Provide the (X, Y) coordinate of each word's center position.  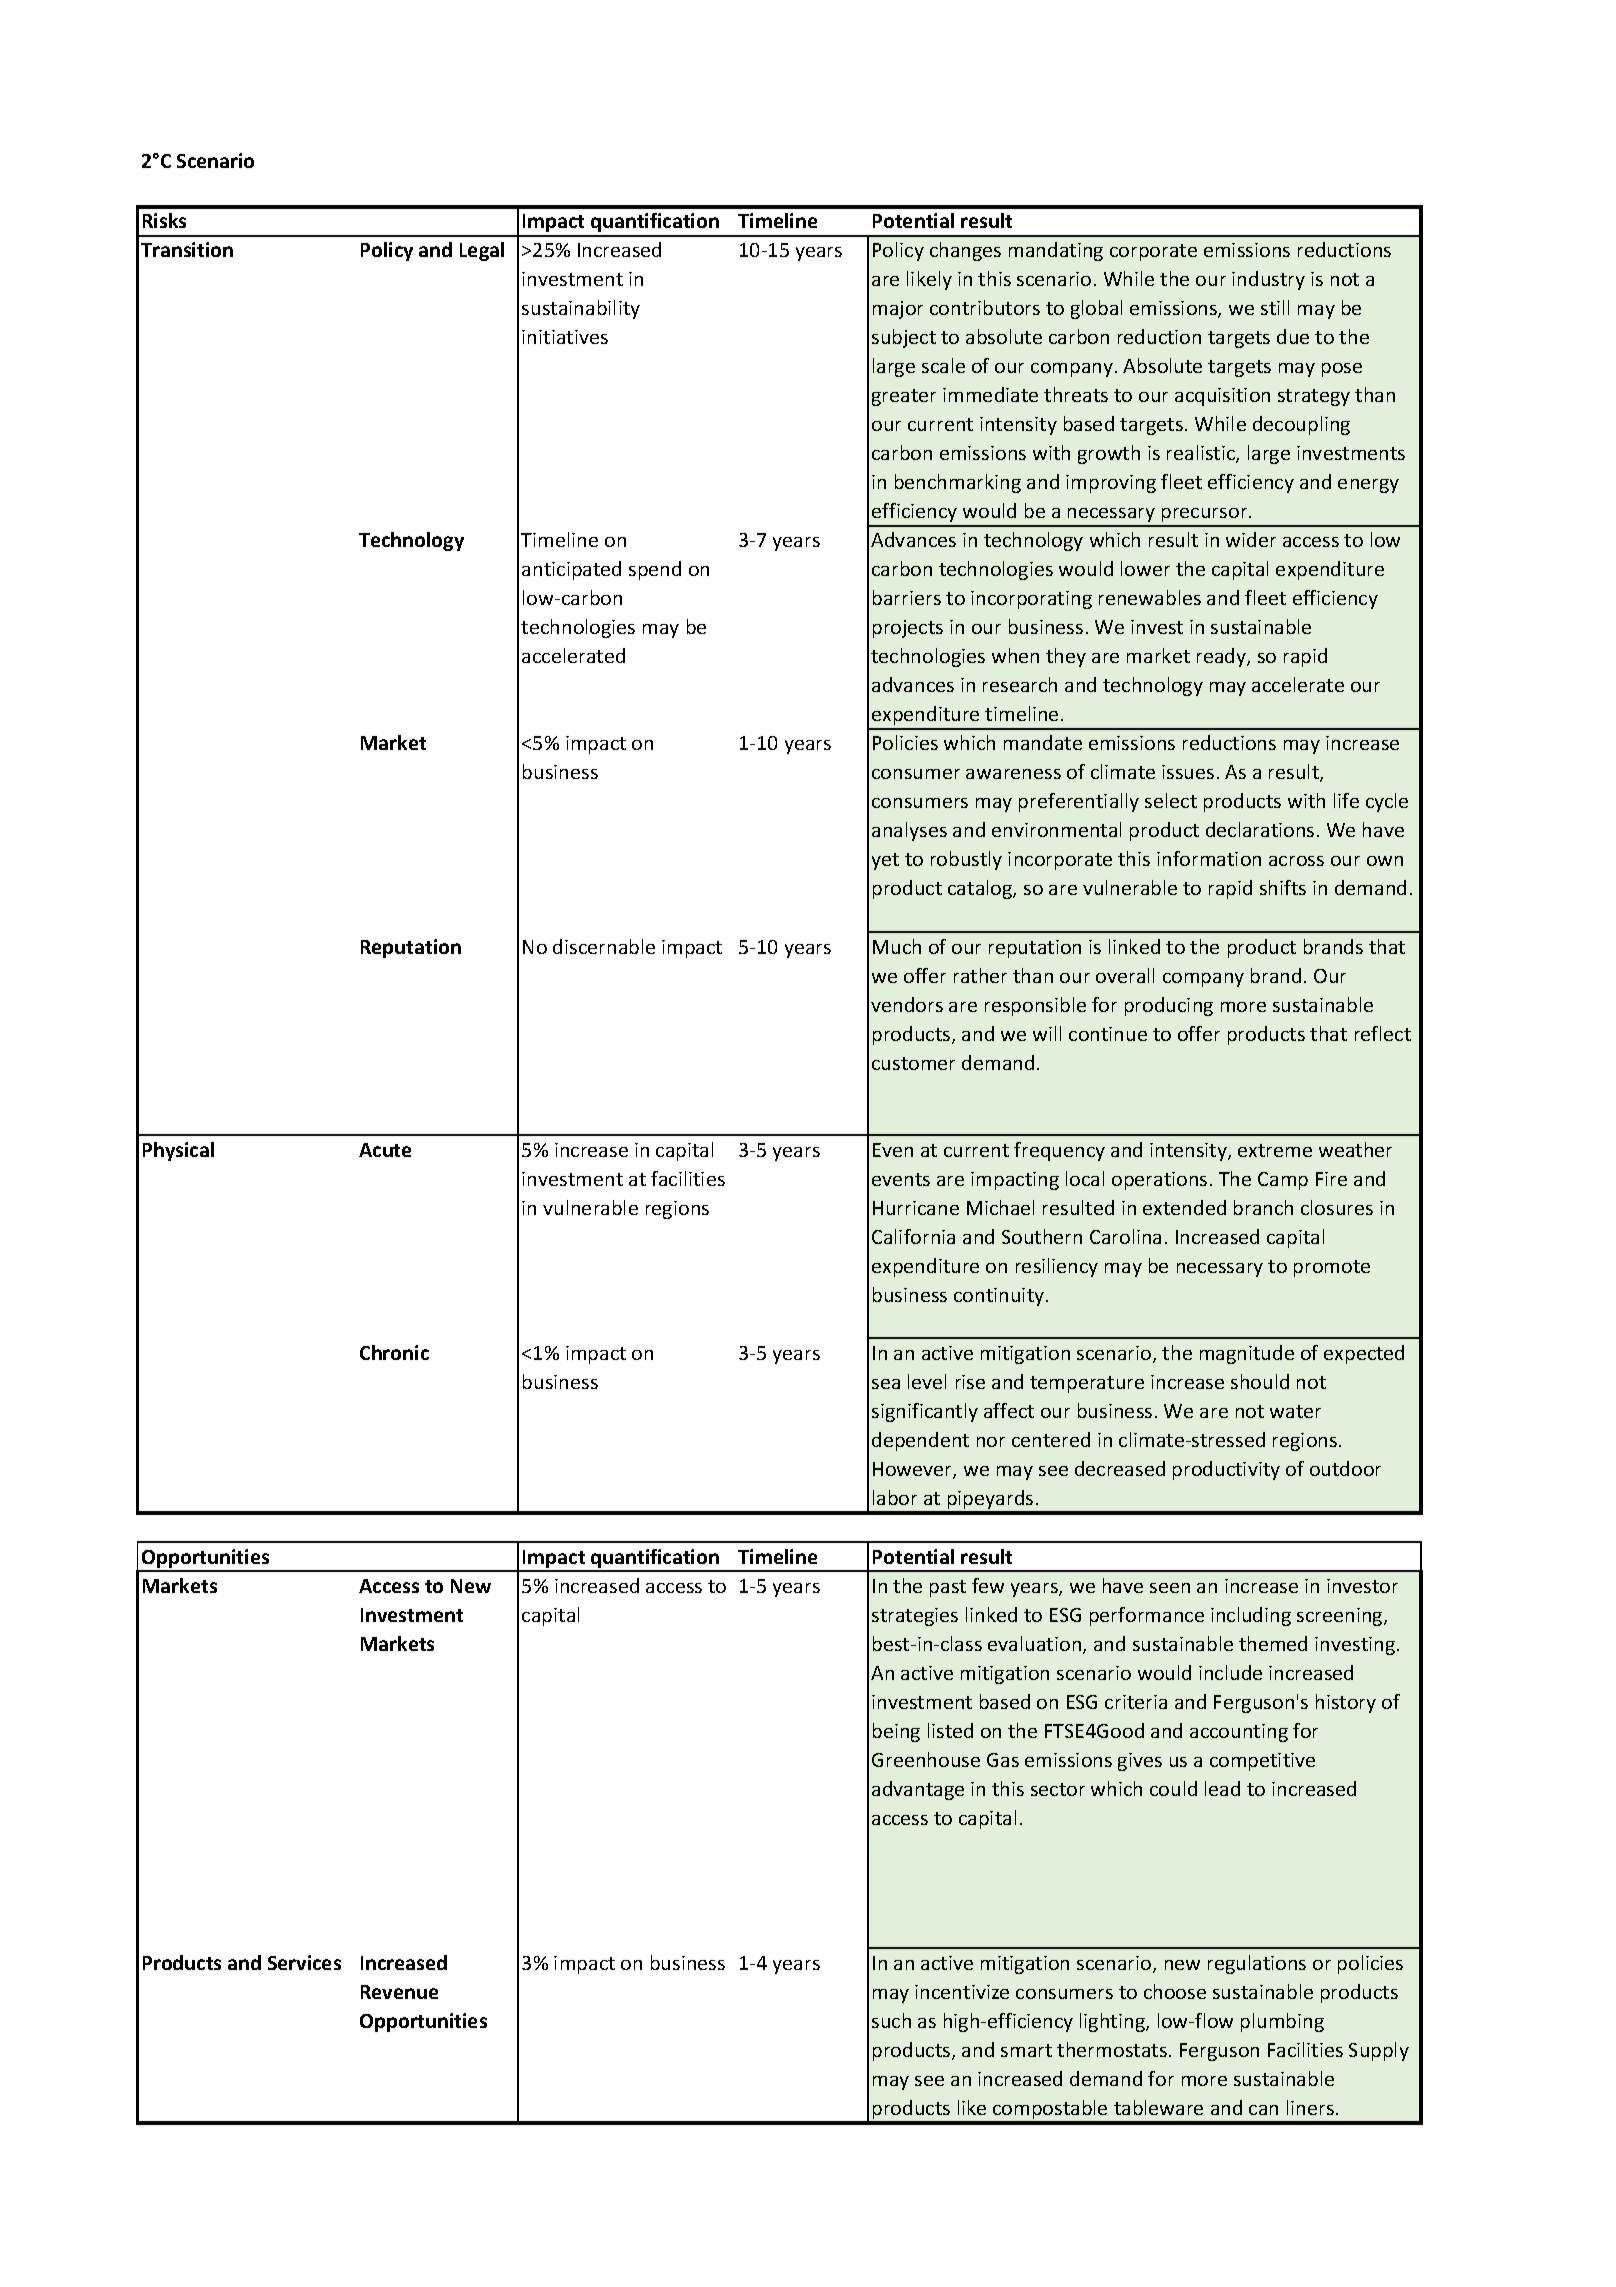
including (1251, 1616)
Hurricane (916, 1208)
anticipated (571, 570)
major (898, 310)
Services (304, 1962)
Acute (385, 1150)
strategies (915, 1617)
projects (908, 629)
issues (1188, 772)
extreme (1275, 1150)
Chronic (394, 1352)
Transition (187, 249)
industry (1268, 280)
